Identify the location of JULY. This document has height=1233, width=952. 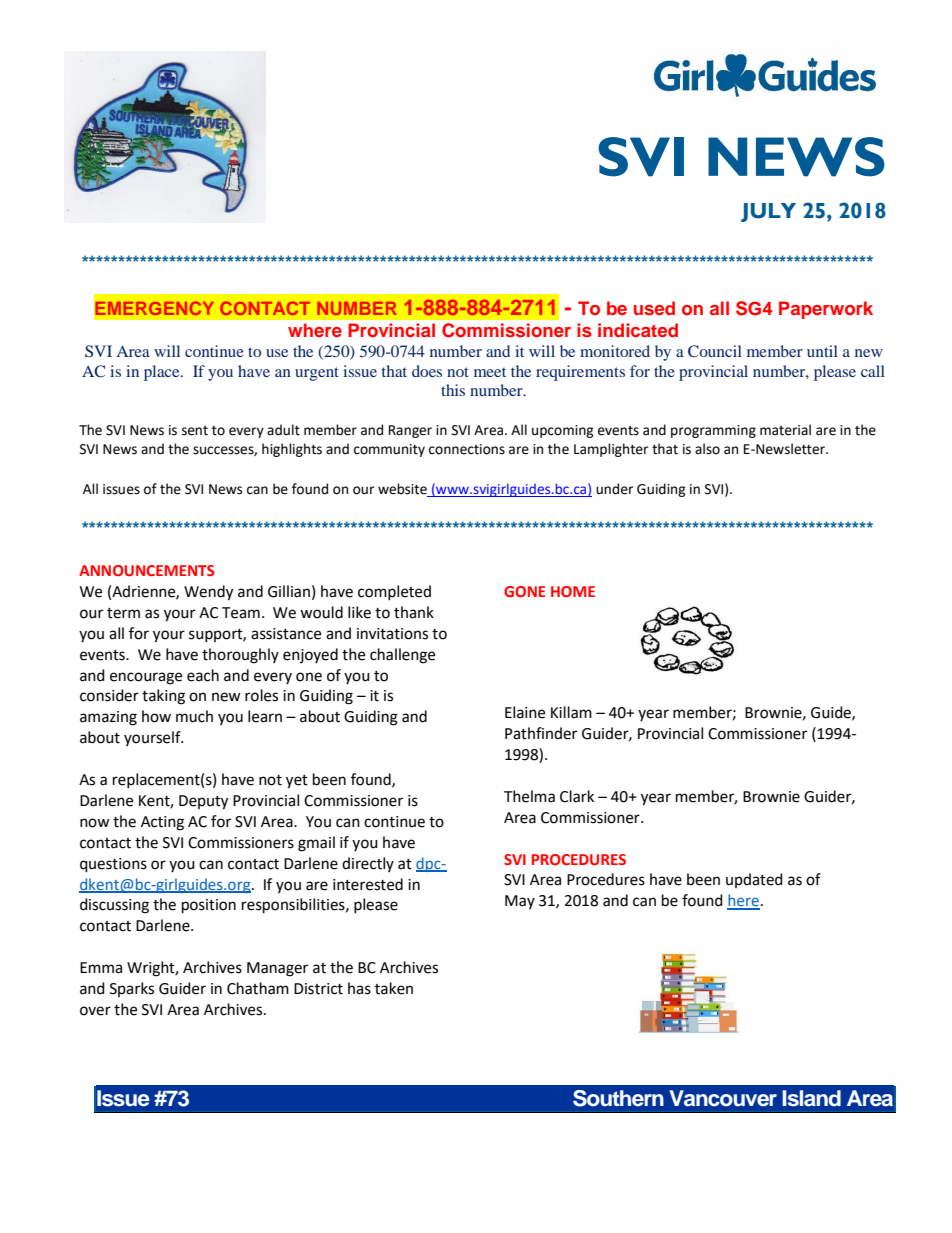
(768, 212).
